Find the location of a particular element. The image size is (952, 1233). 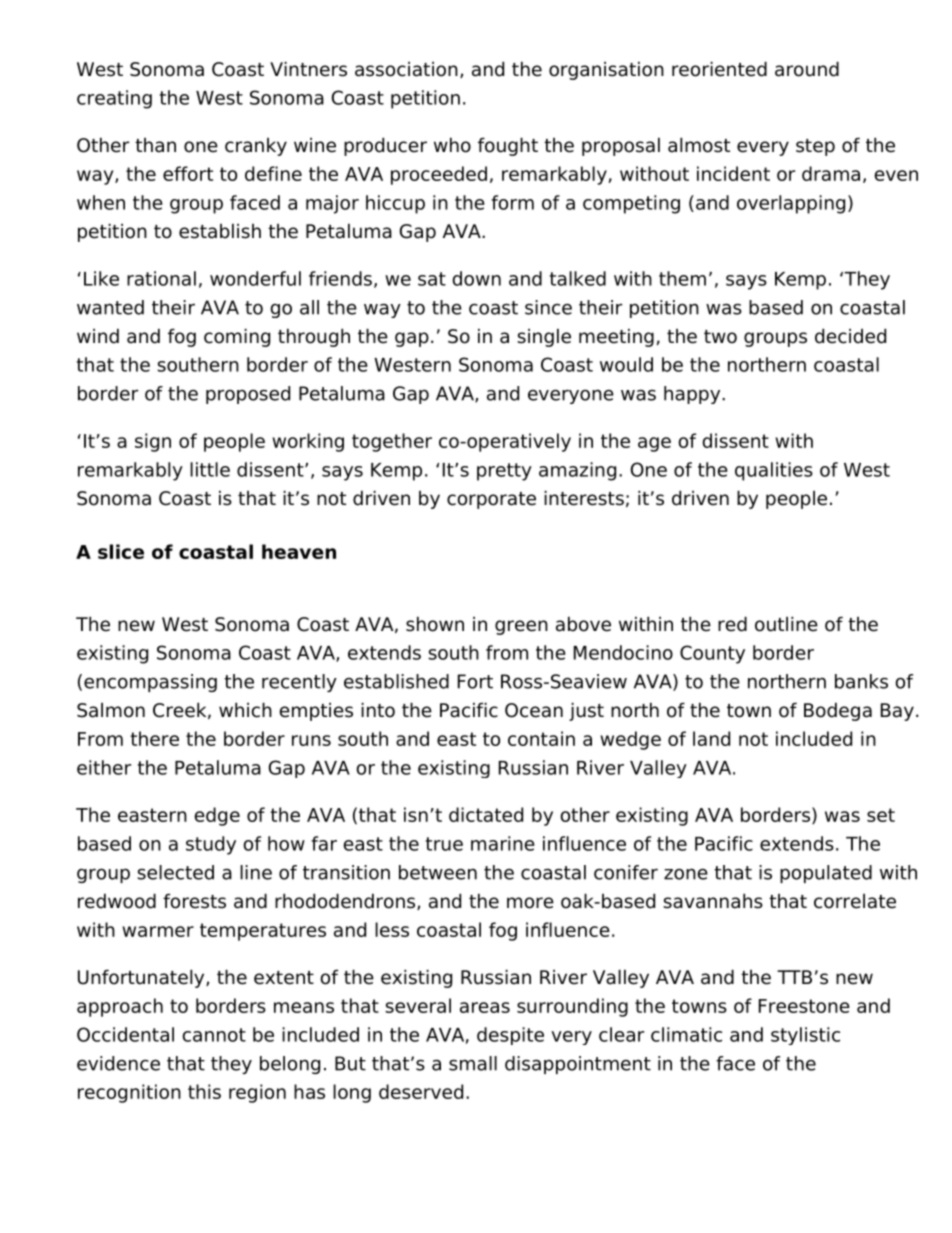

small is located at coordinates (473, 1063).
